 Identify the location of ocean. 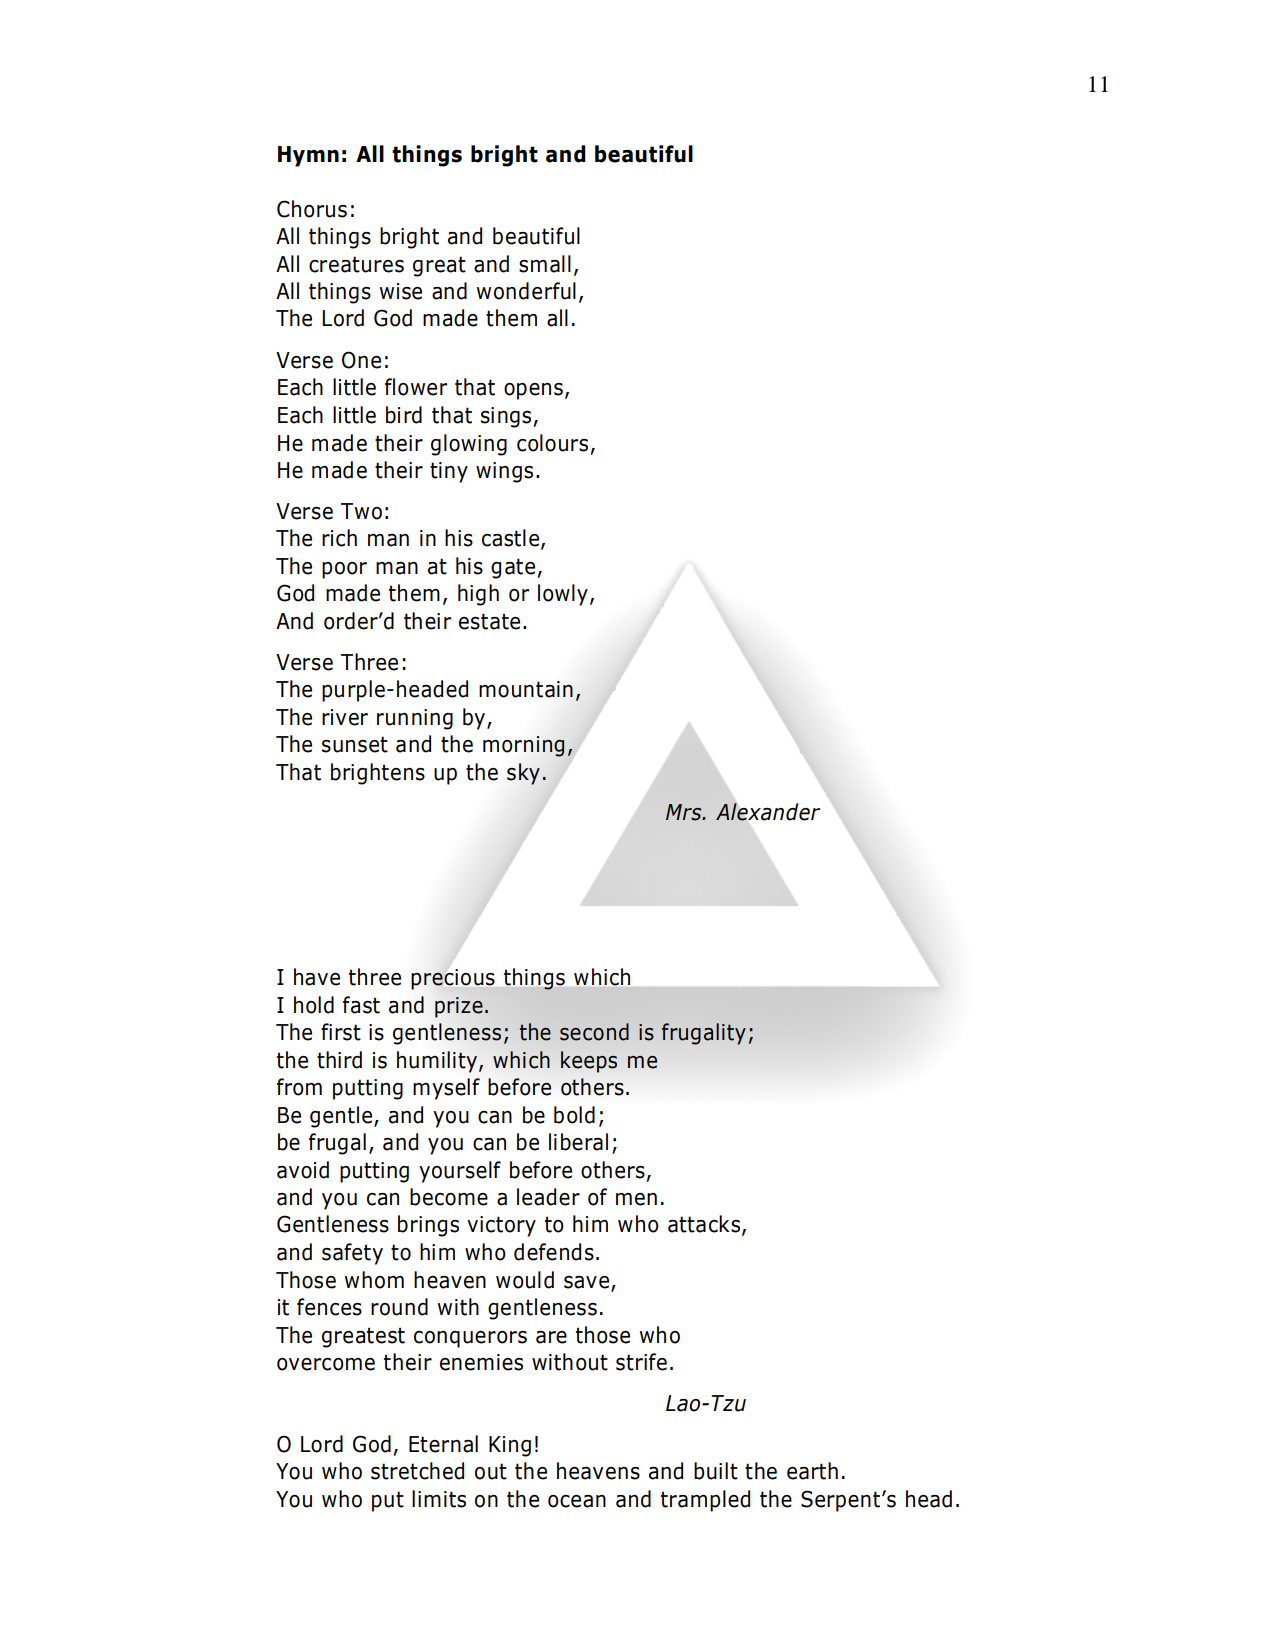
(577, 1501).
